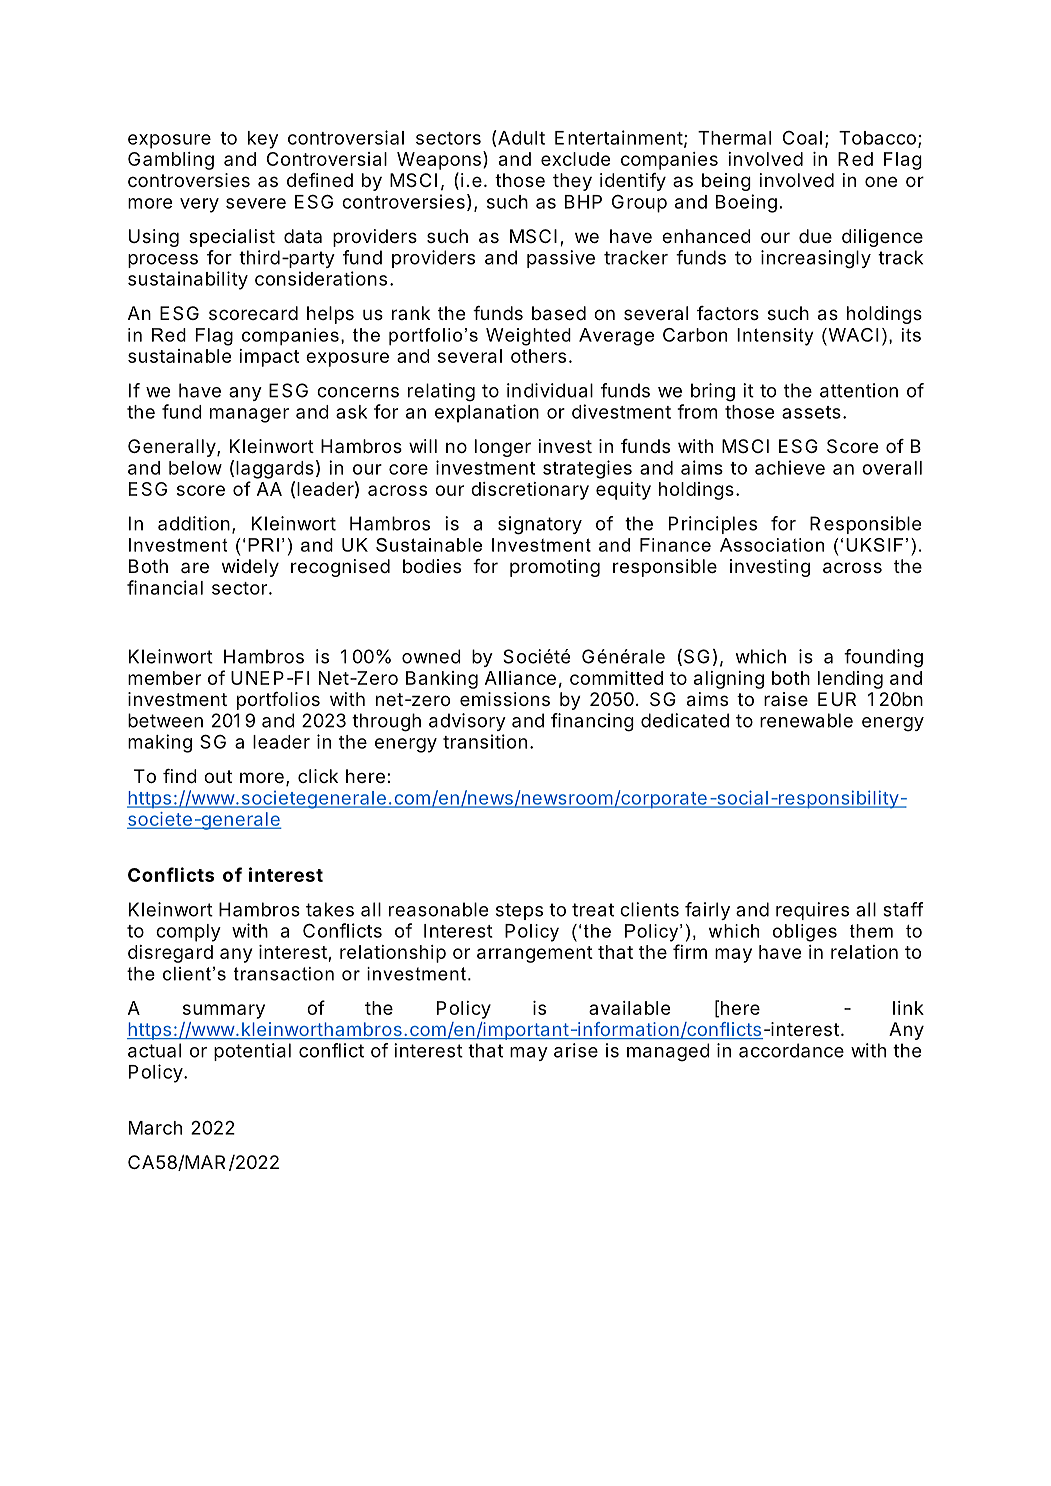 The image size is (1051, 1486). Describe the element at coordinates (218, 776) in the document. I see `out` at that location.
